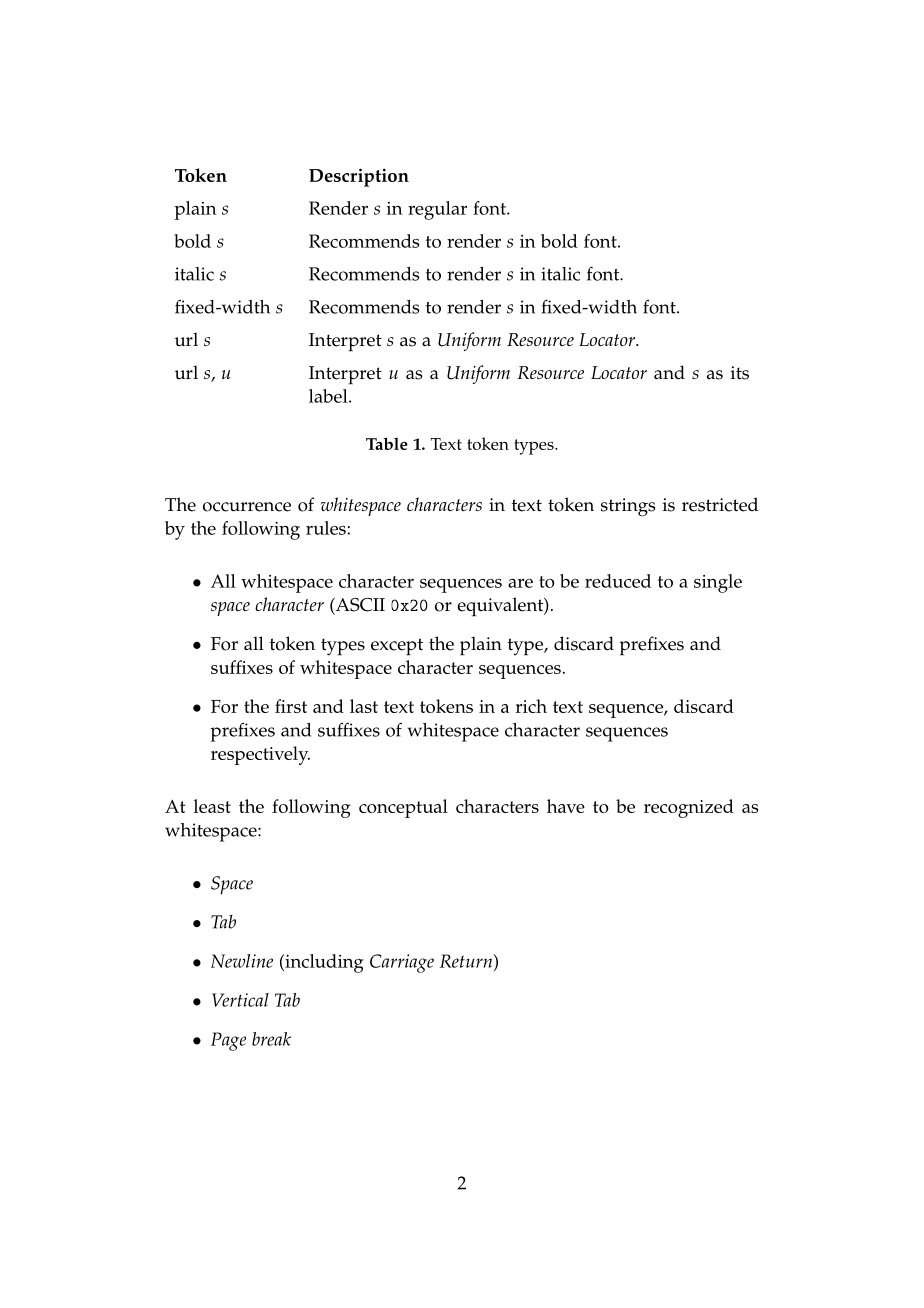 Image resolution: width=924 pixels, height=1308 pixels. What do you see at coordinates (247, 507) in the screenshot?
I see `occurrence` at bounding box center [247, 507].
